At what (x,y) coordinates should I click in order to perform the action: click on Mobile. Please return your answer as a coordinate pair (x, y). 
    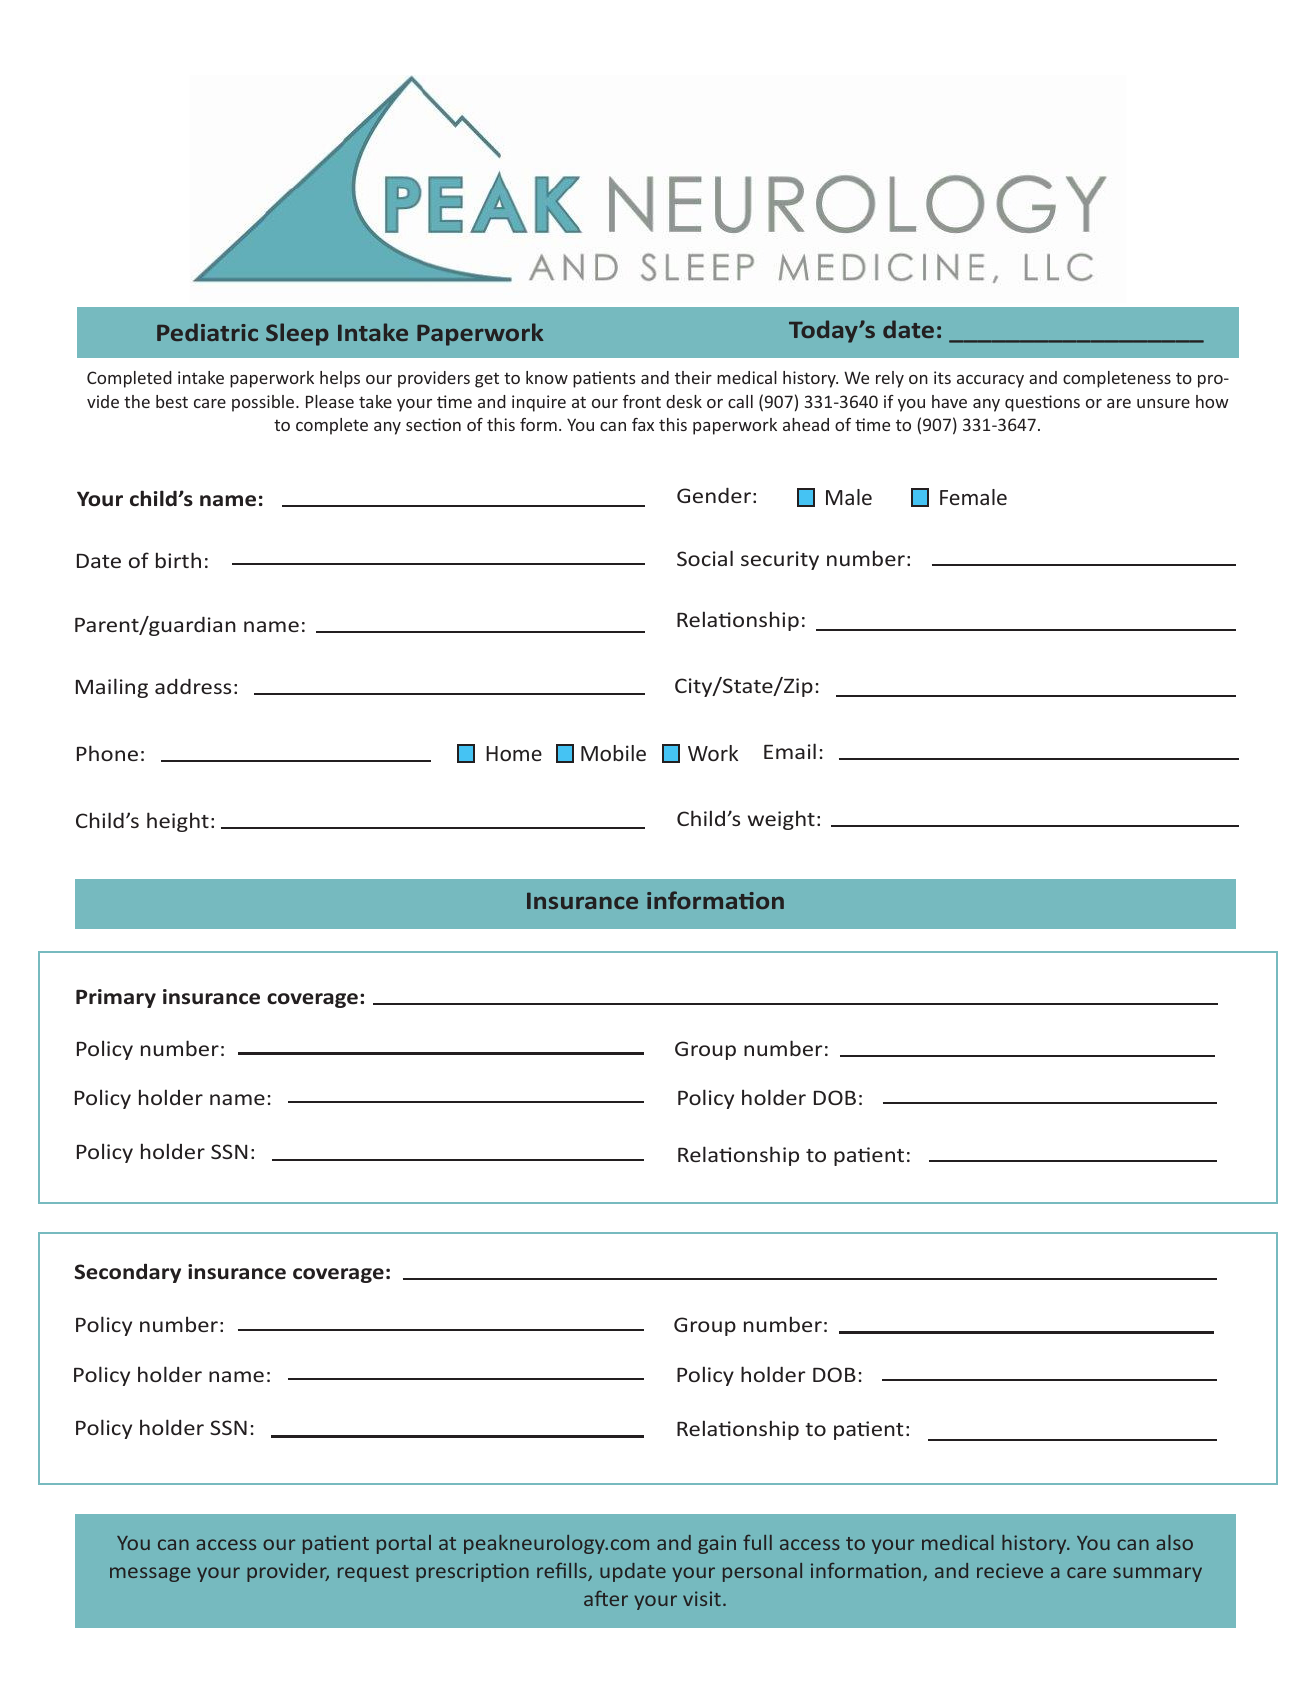
    Looking at the image, I should click on (613, 753).
